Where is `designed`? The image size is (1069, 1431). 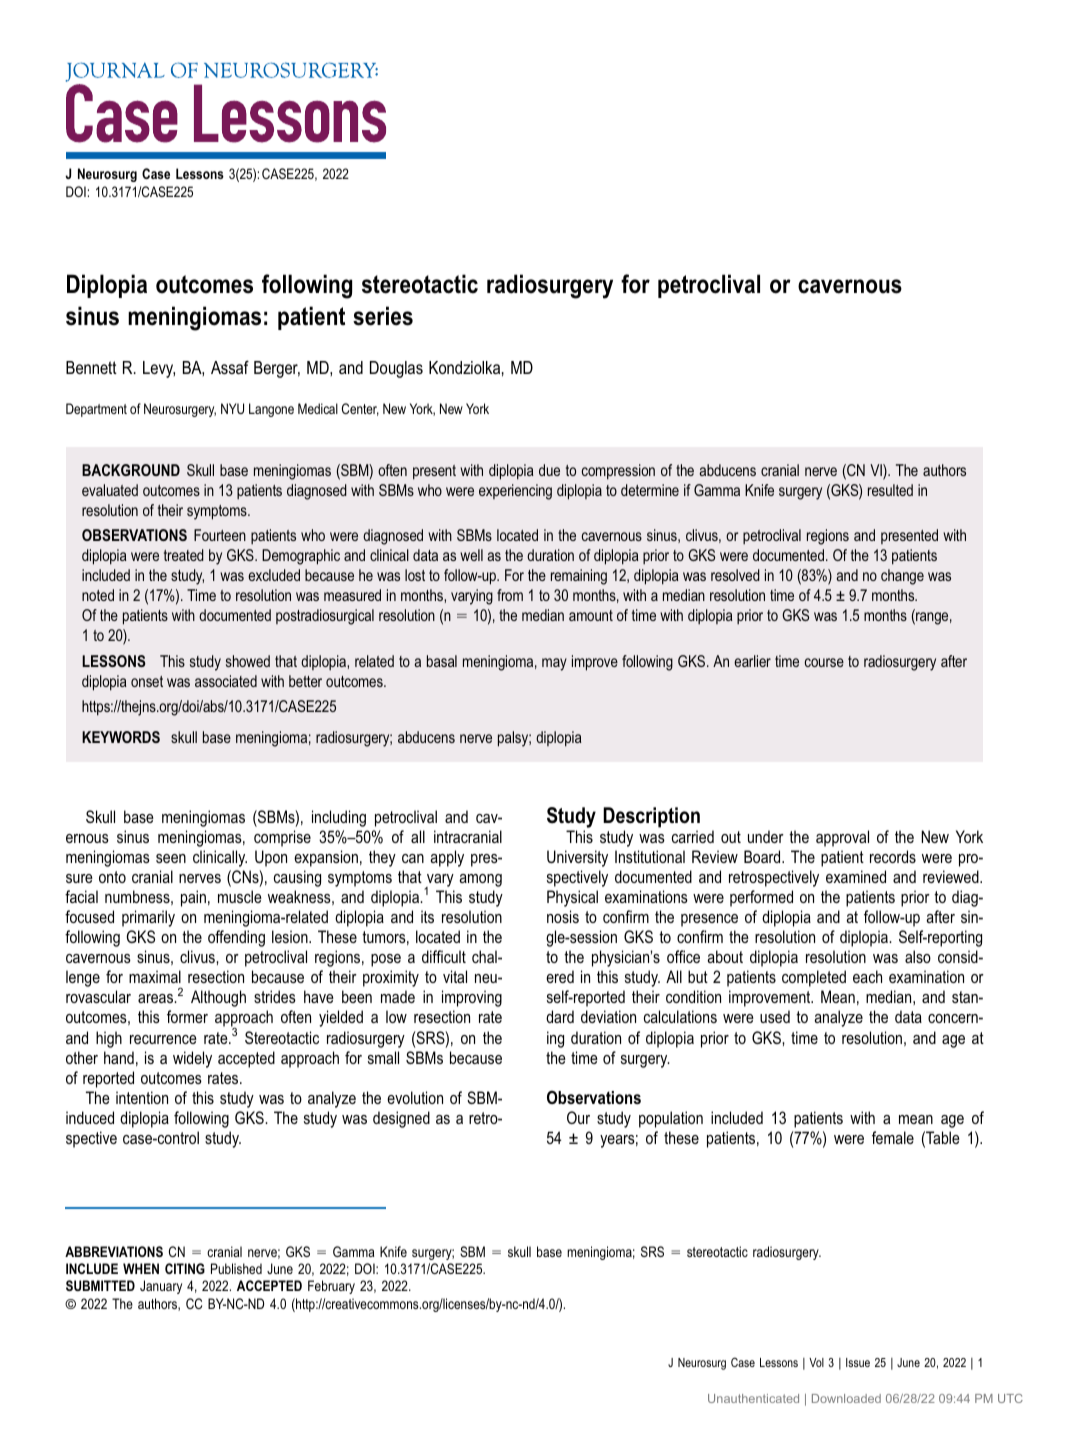 designed is located at coordinates (401, 1119).
